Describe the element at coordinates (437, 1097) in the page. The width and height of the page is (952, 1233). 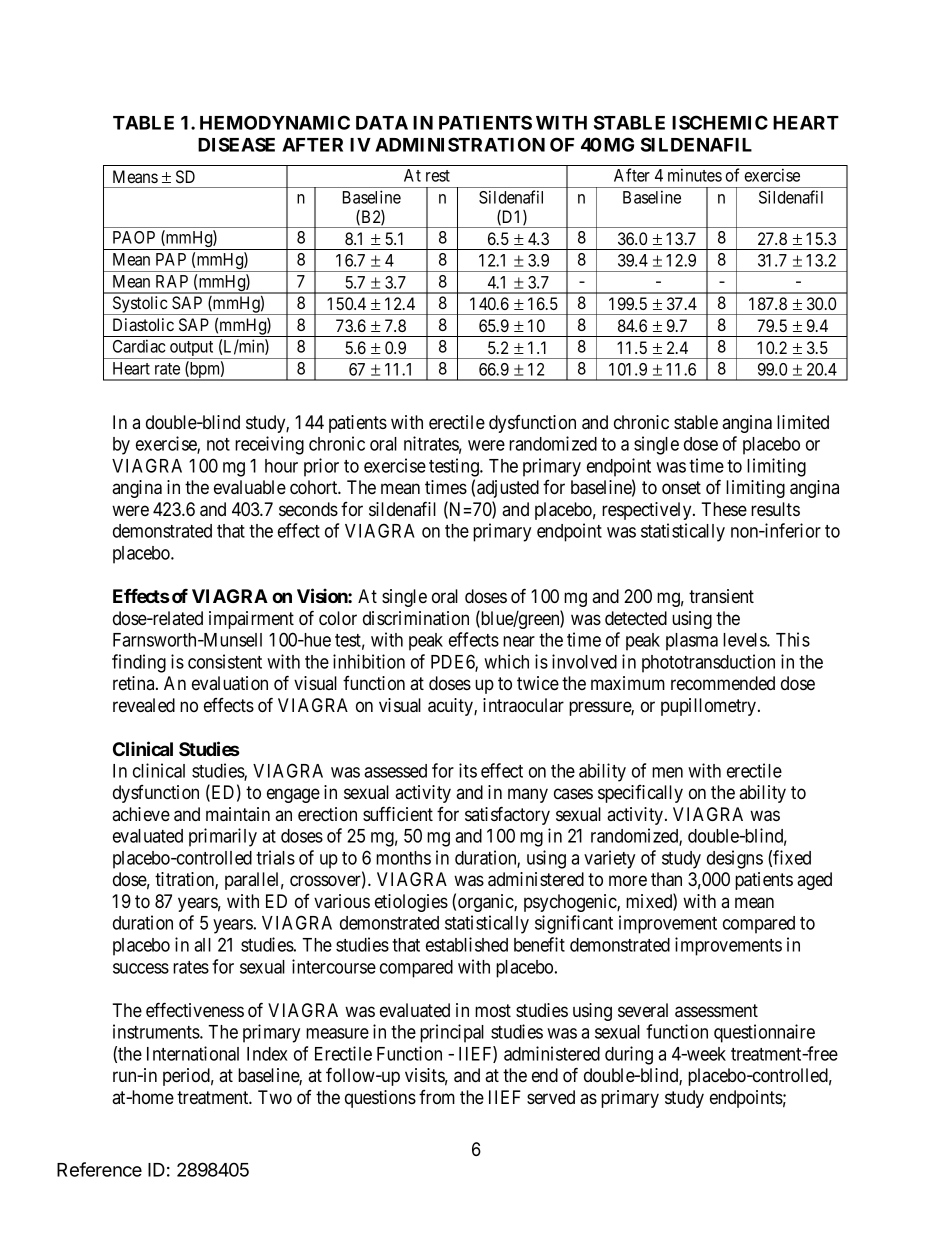
I see `from` at that location.
